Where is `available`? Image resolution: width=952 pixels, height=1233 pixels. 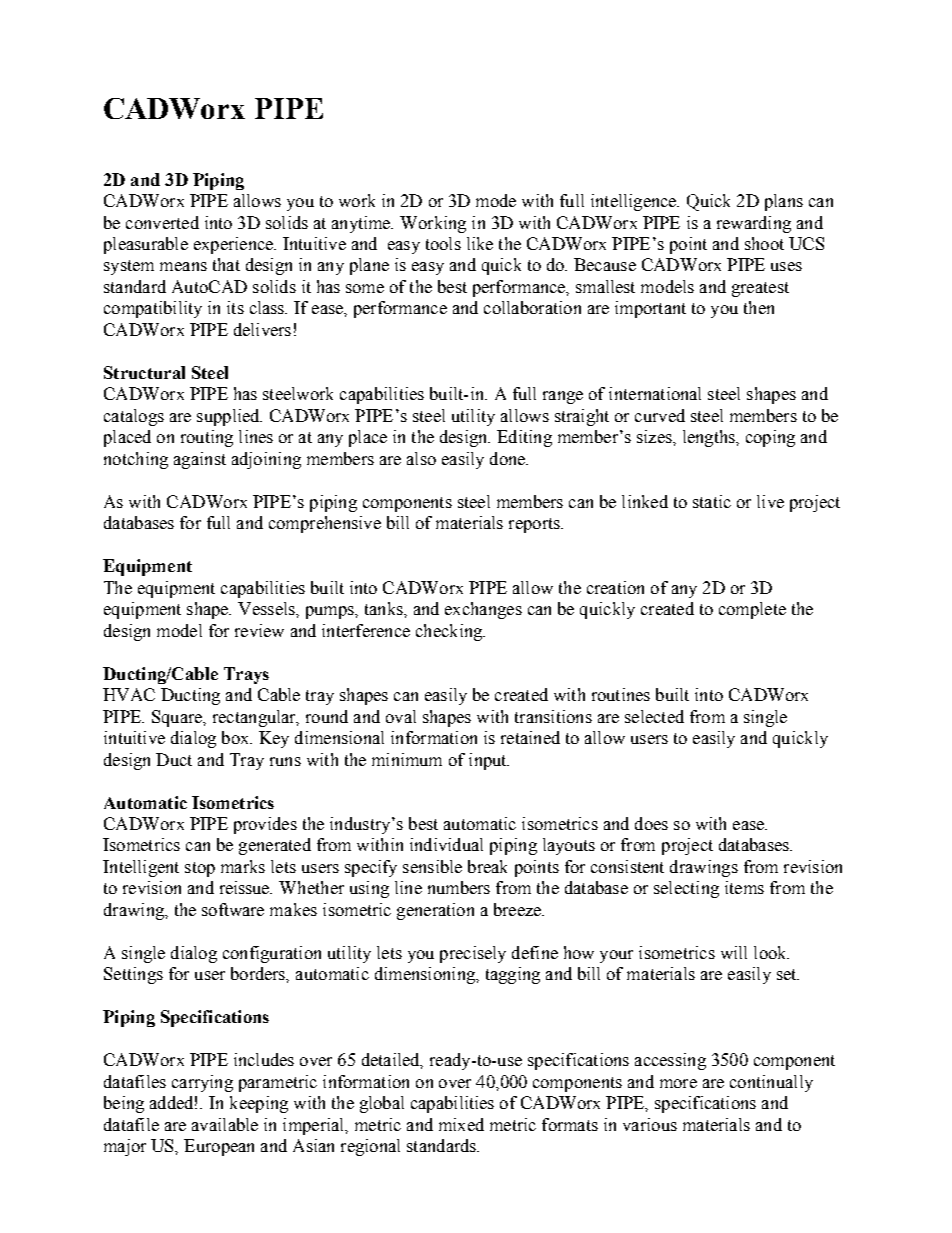 available is located at coordinates (225, 1124).
